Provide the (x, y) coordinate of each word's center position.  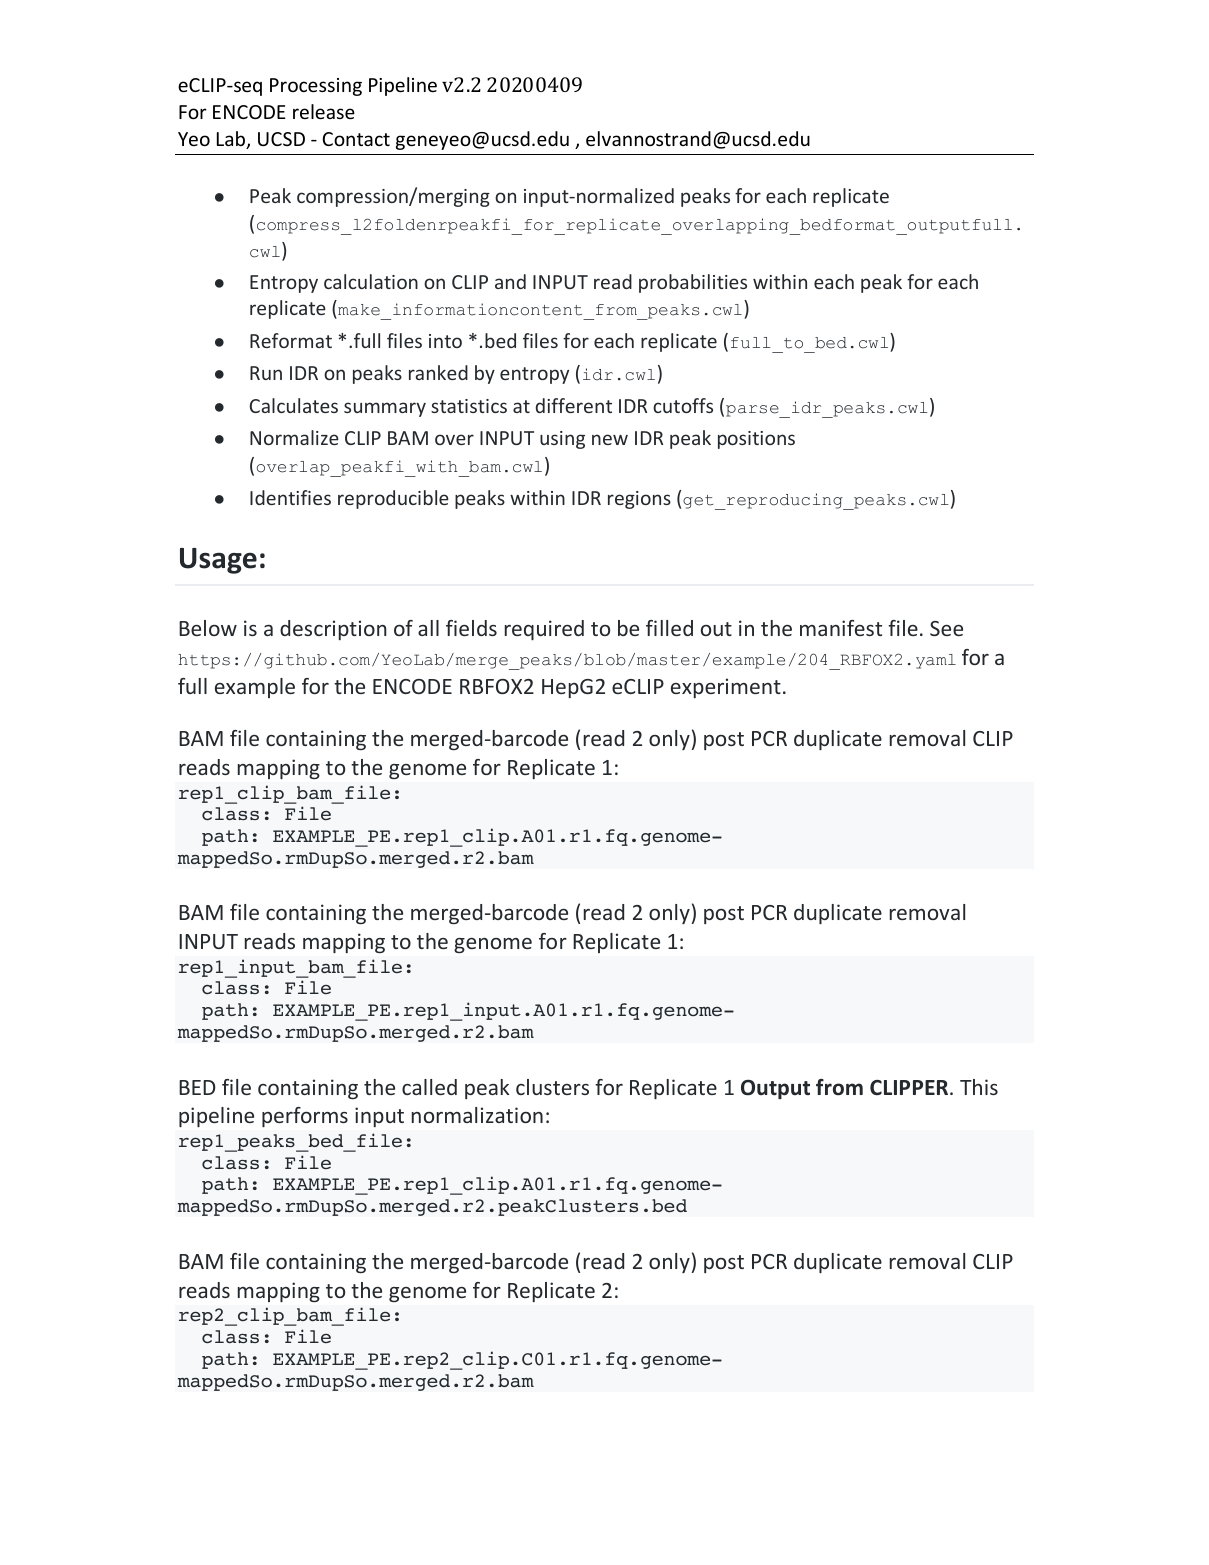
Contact (356, 139)
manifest (841, 628)
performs (305, 1117)
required (544, 630)
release (324, 111)
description (333, 630)
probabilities (693, 283)
